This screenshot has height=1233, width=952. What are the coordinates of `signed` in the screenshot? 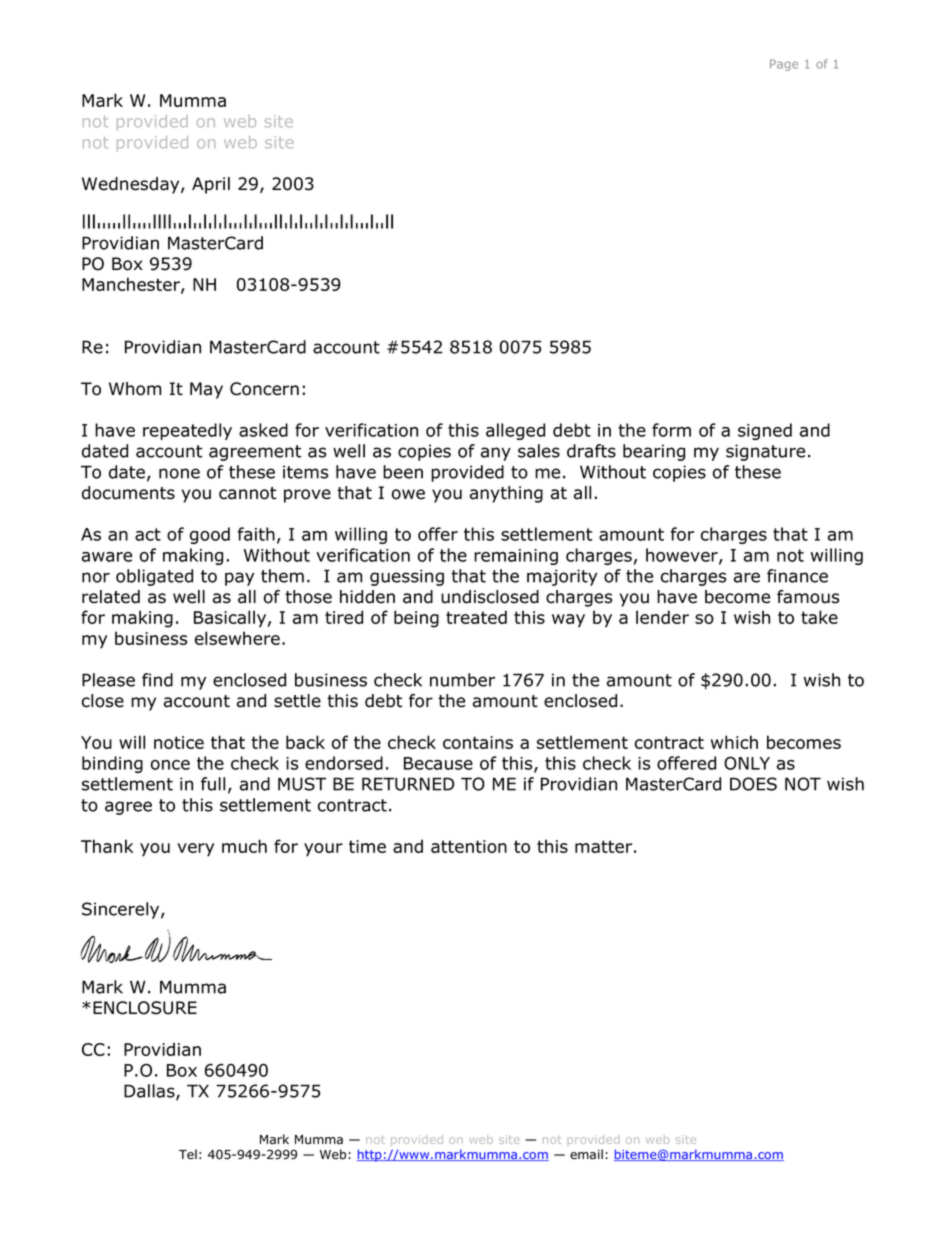 It's located at (765, 431).
